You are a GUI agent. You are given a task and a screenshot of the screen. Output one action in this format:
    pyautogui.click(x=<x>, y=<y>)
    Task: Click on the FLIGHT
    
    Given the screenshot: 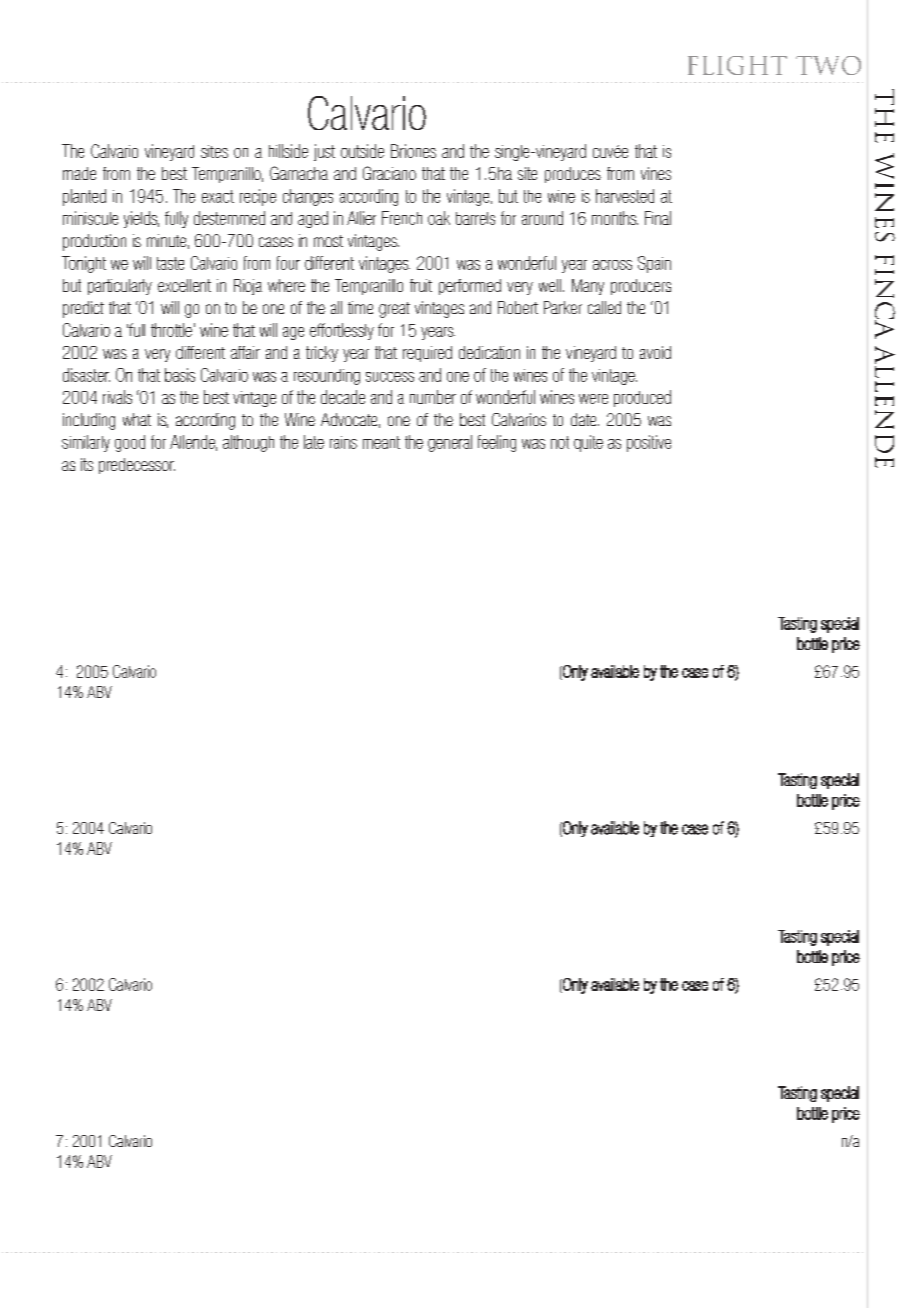 What is the action you would take?
    pyautogui.click(x=737, y=65)
